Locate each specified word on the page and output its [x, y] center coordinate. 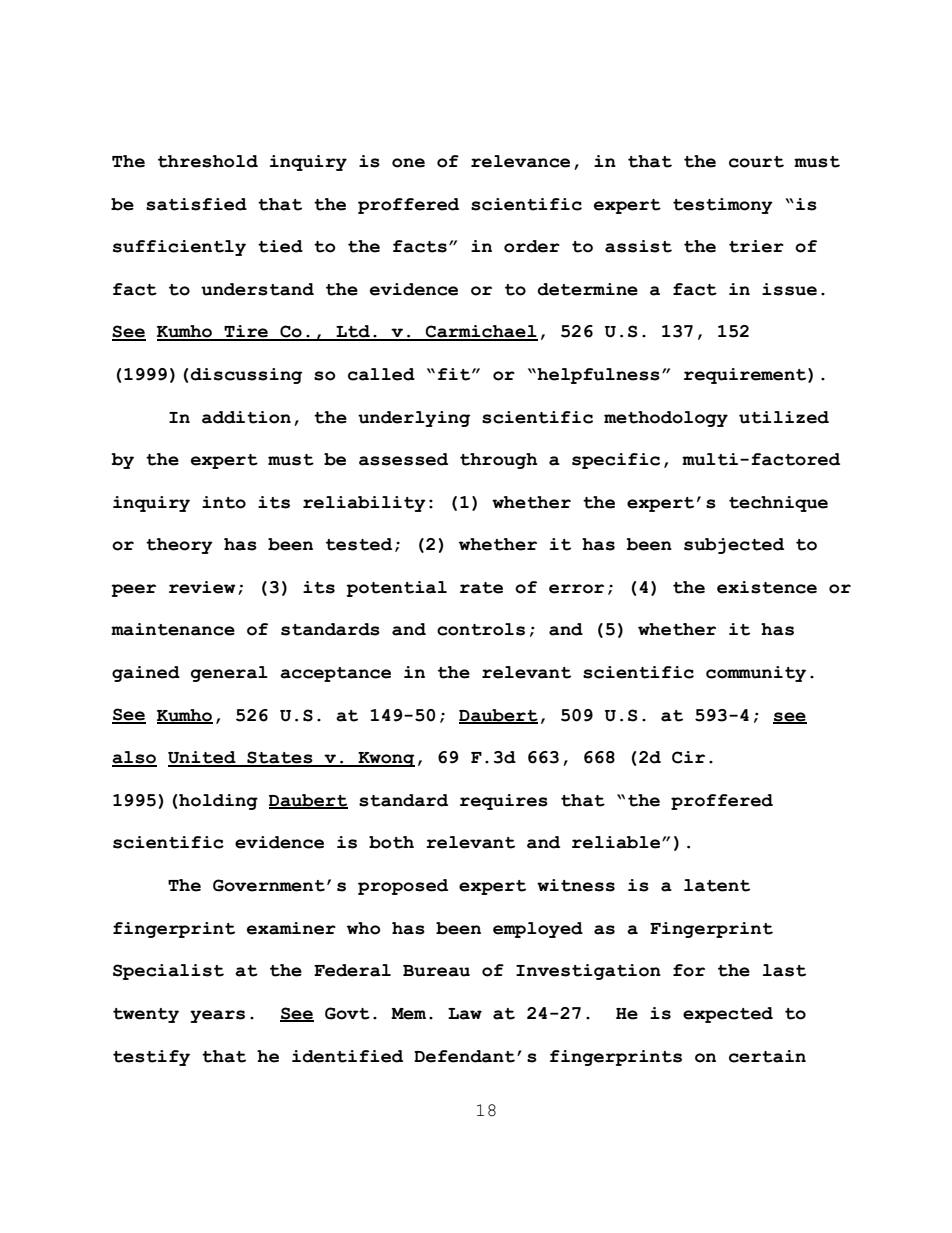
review [202, 587]
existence [767, 587]
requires [504, 802]
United [203, 758]
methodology [666, 419]
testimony [723, 206]
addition [246, 417]
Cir [688, 757]
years [217, 1016]
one [408, 163]
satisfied [196, 204]
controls [481, 629]
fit [455, 374]
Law [465, 1014]
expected [728, 1015]
